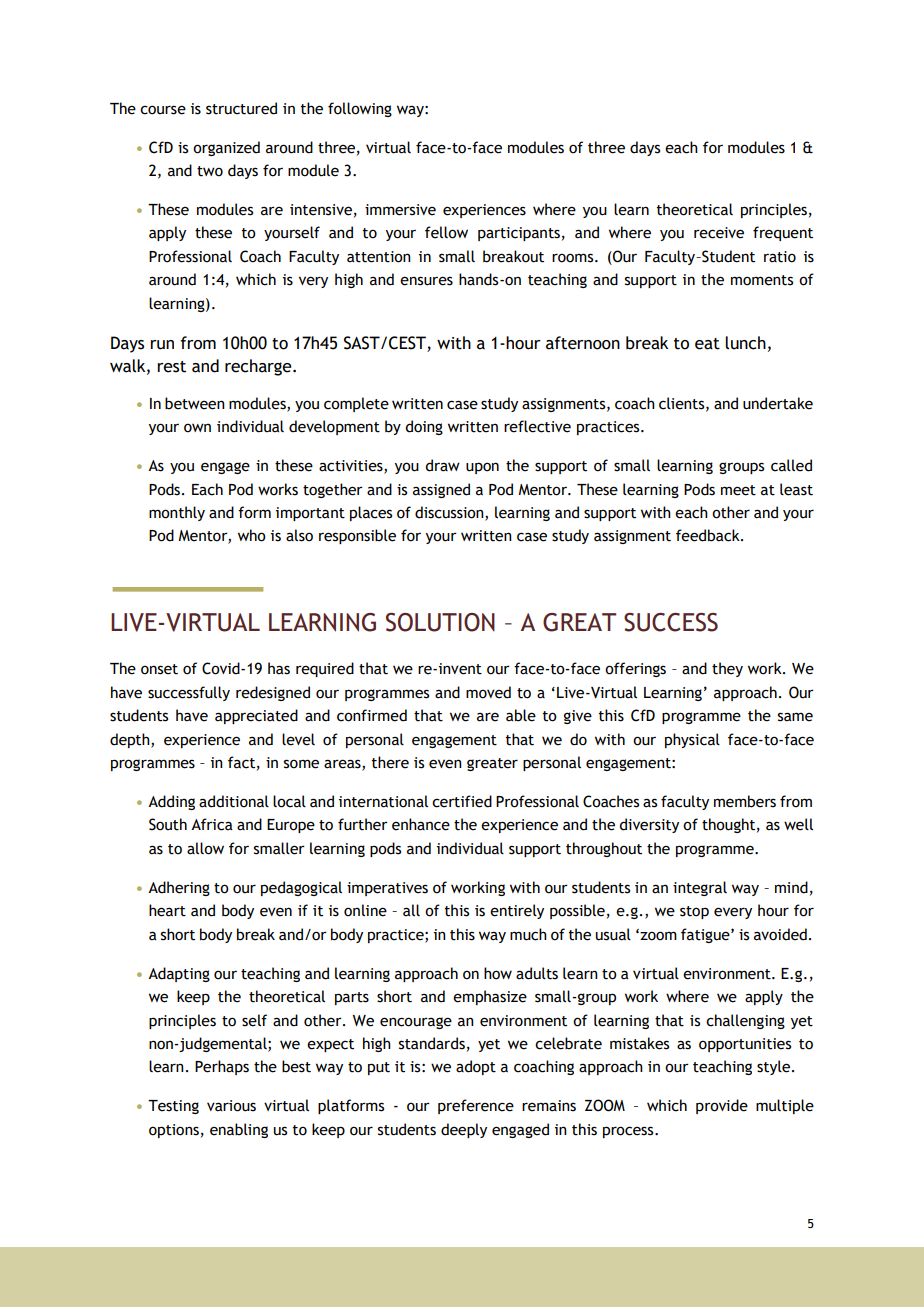 This page has width=924, height=1307. Describe the element at coordinates (476, 1106) in the page. I see `preference` at that location.
